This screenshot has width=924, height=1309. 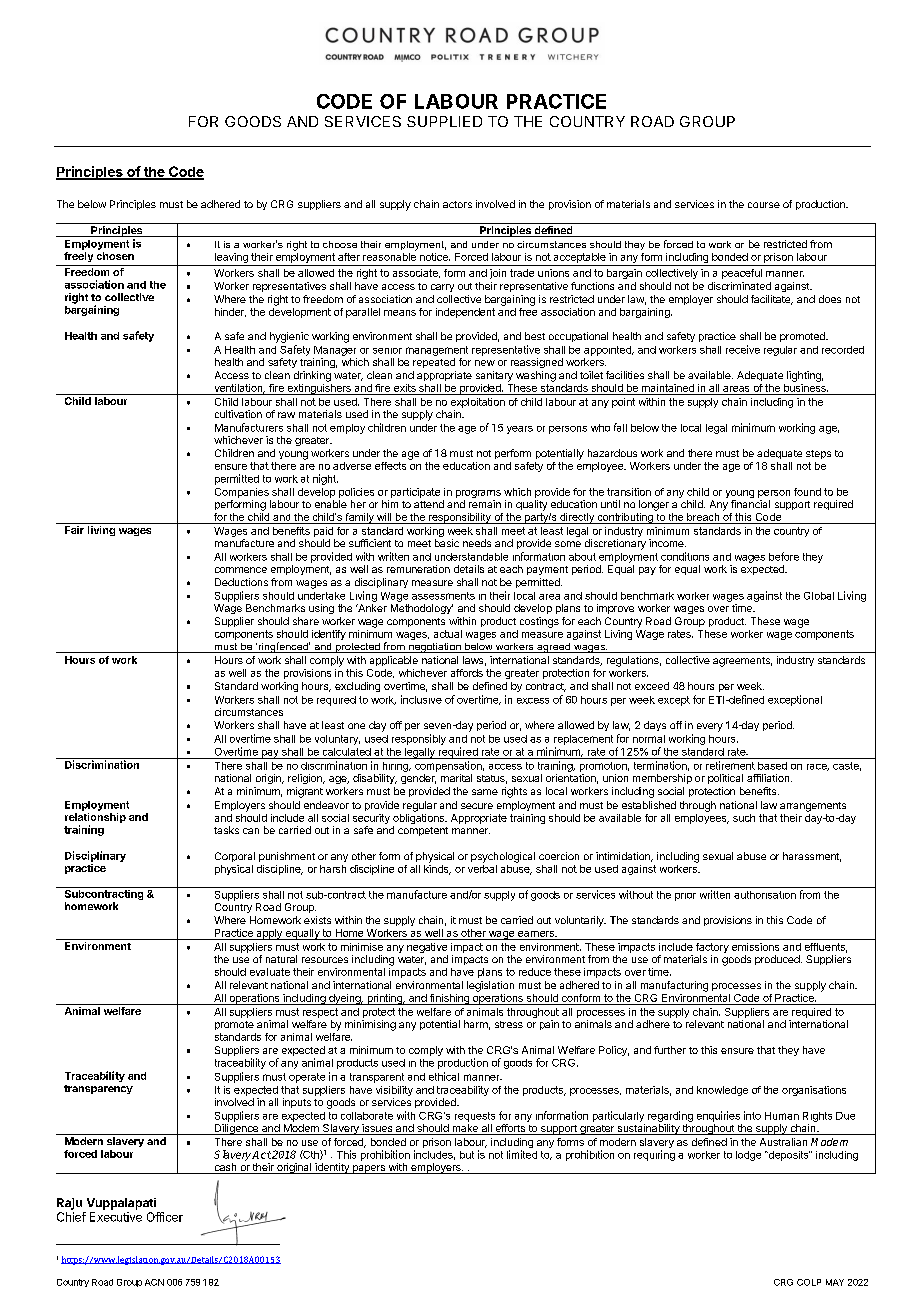 I want to click on Corporal, so click(x=235, y=857).
